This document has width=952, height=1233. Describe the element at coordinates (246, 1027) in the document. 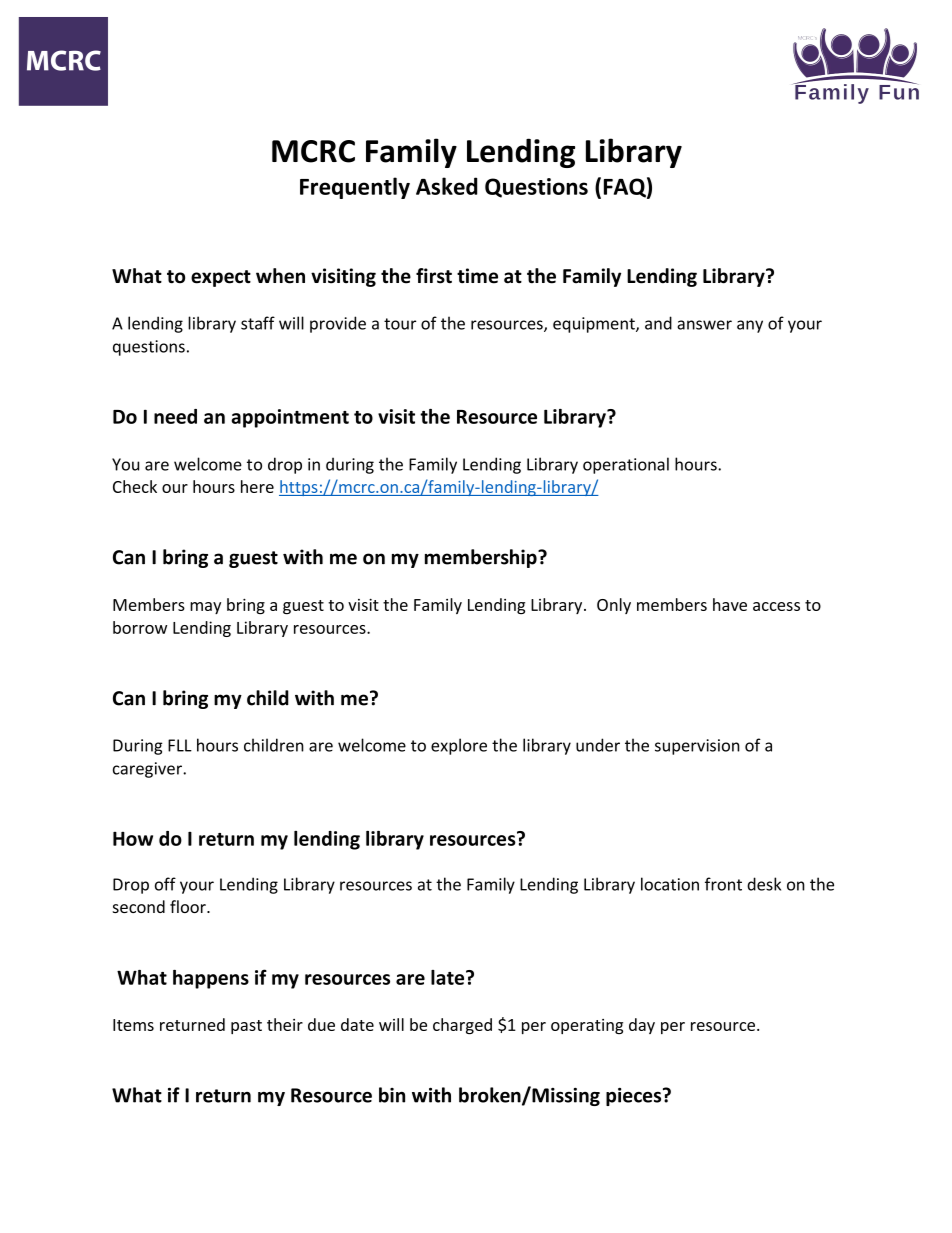

I see `past` at that location.
